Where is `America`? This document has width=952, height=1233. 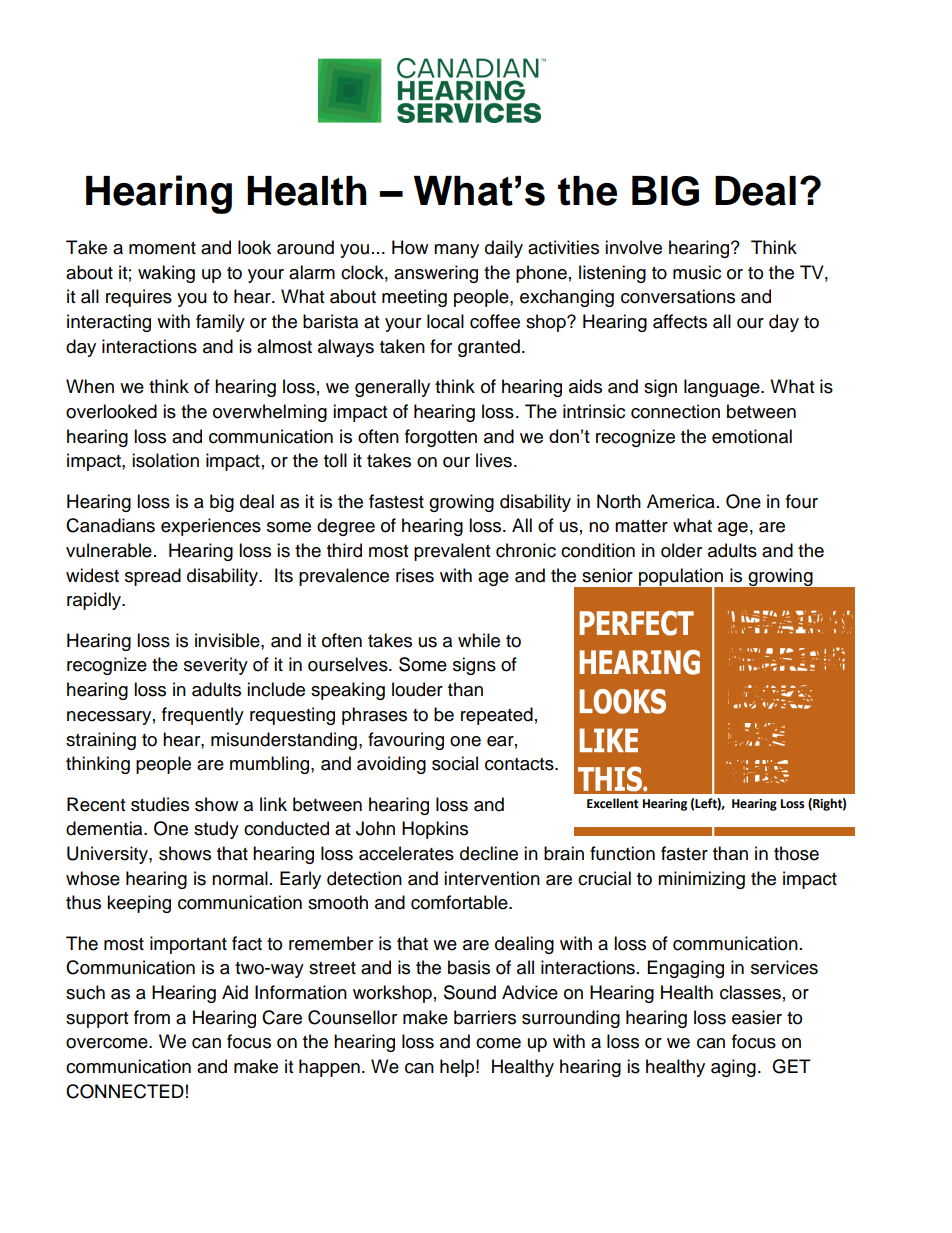
America is located at coordinates (681, 501).
